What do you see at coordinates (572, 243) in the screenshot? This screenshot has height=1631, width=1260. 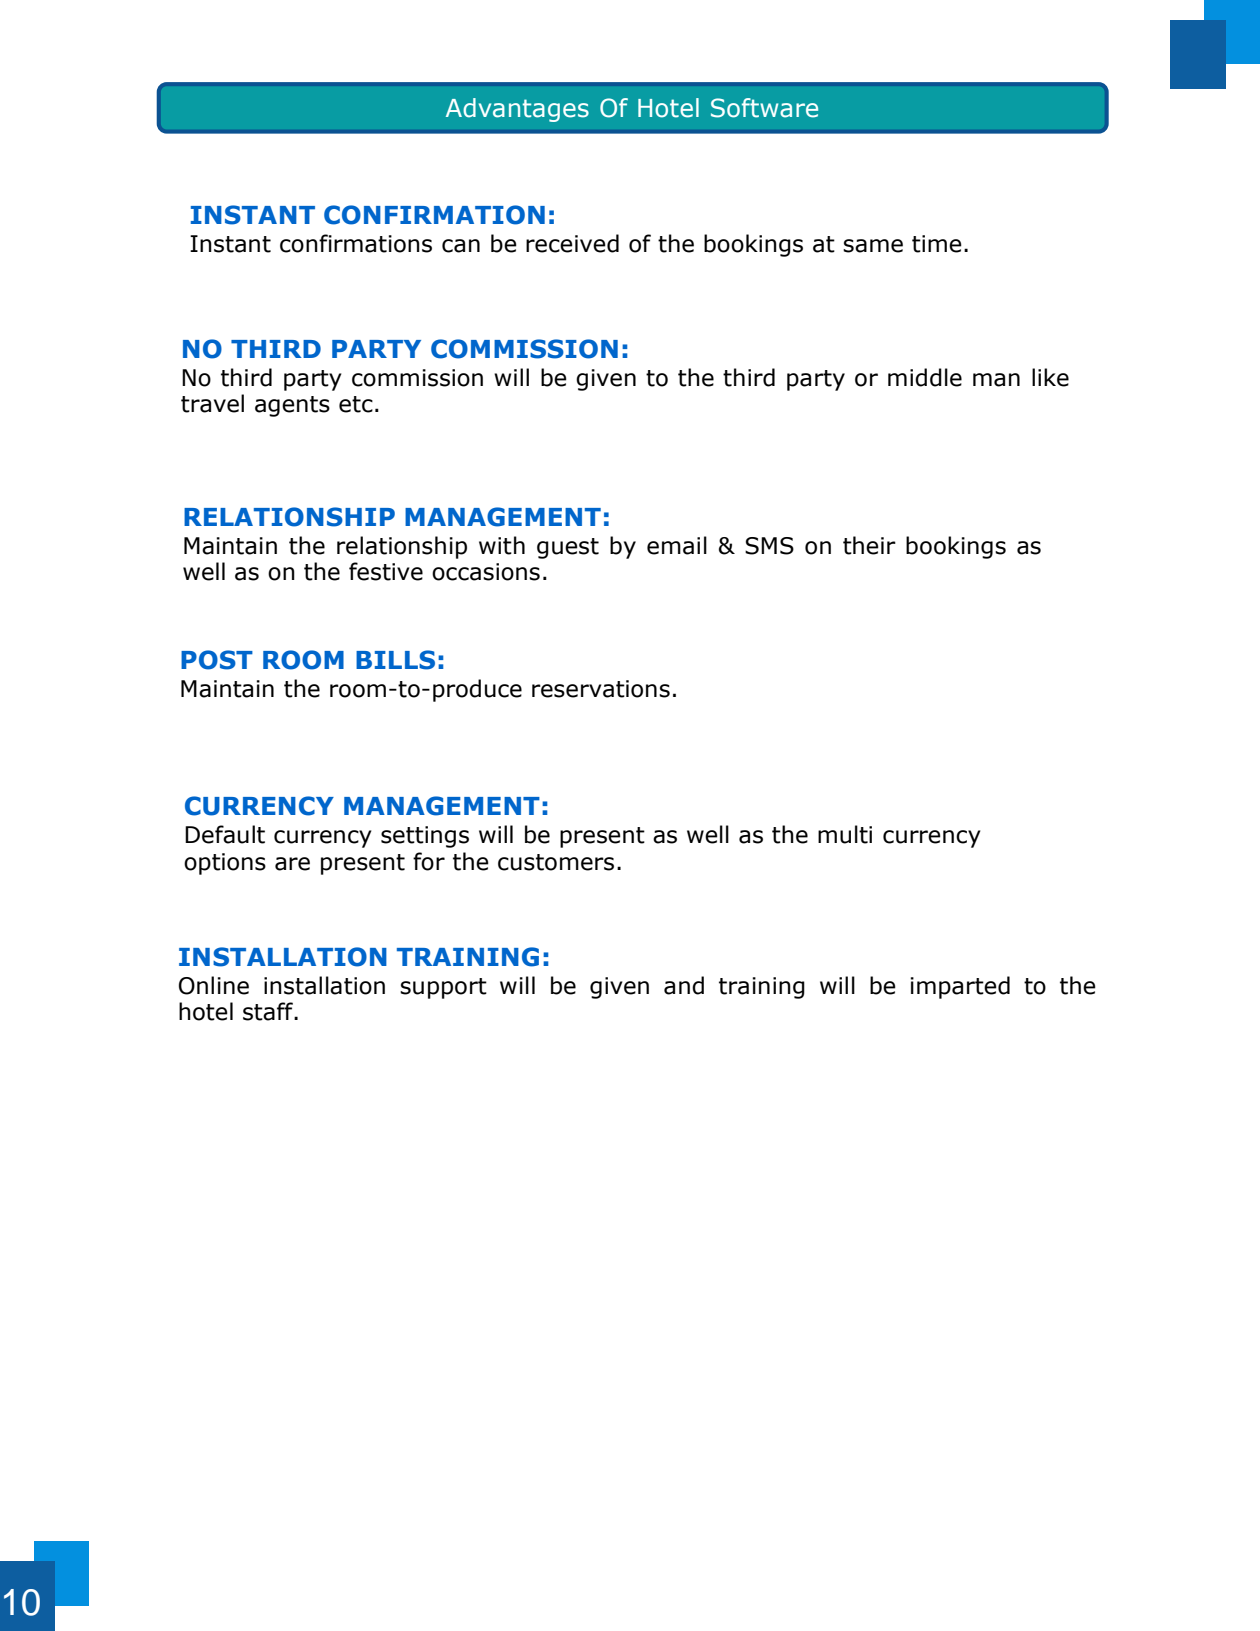 I see `received` at bounding box center [572, 243].
